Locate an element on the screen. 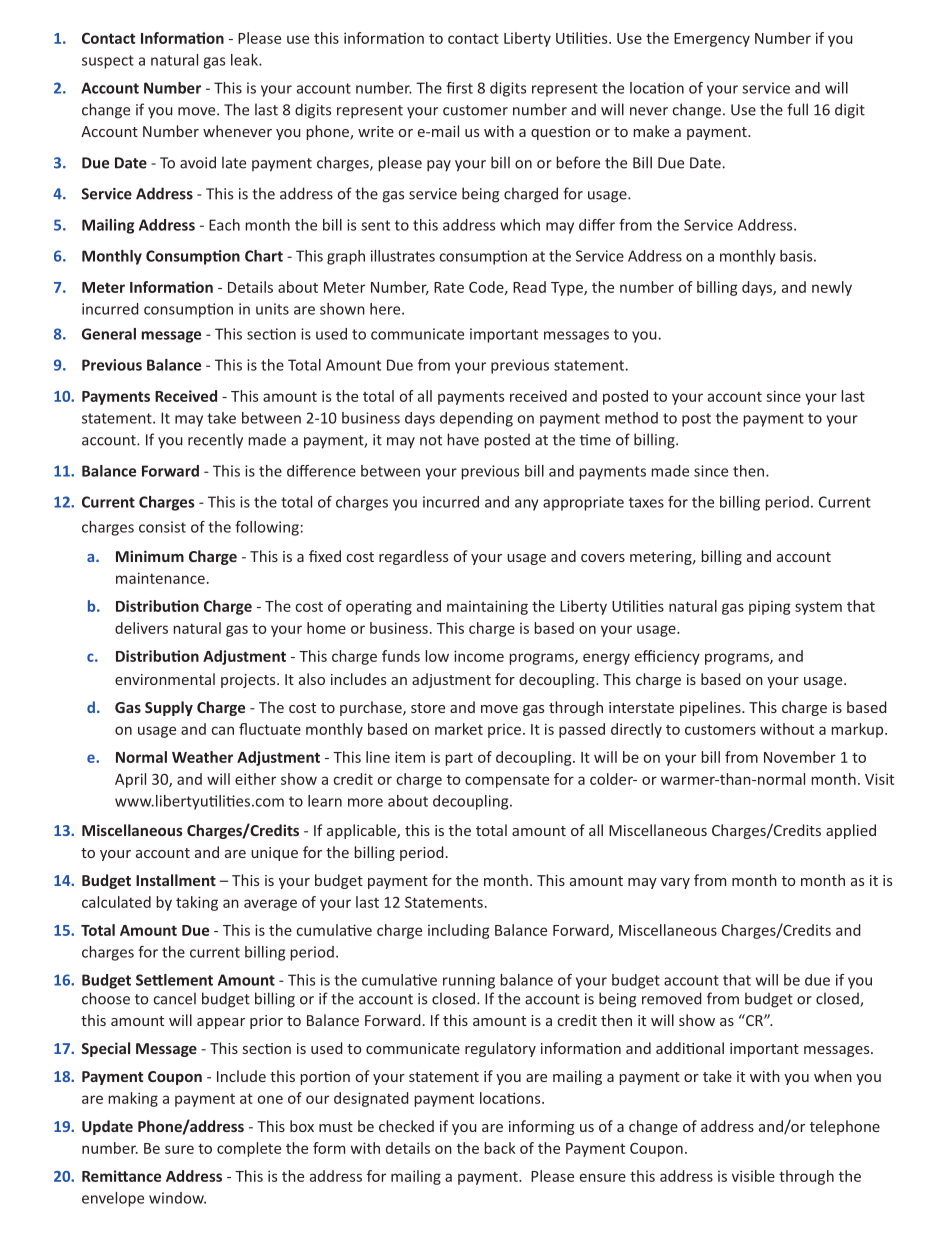 Image resolution: width=952 pixels, height=1233 pixels. back is located at coordinates (500, 1148).
